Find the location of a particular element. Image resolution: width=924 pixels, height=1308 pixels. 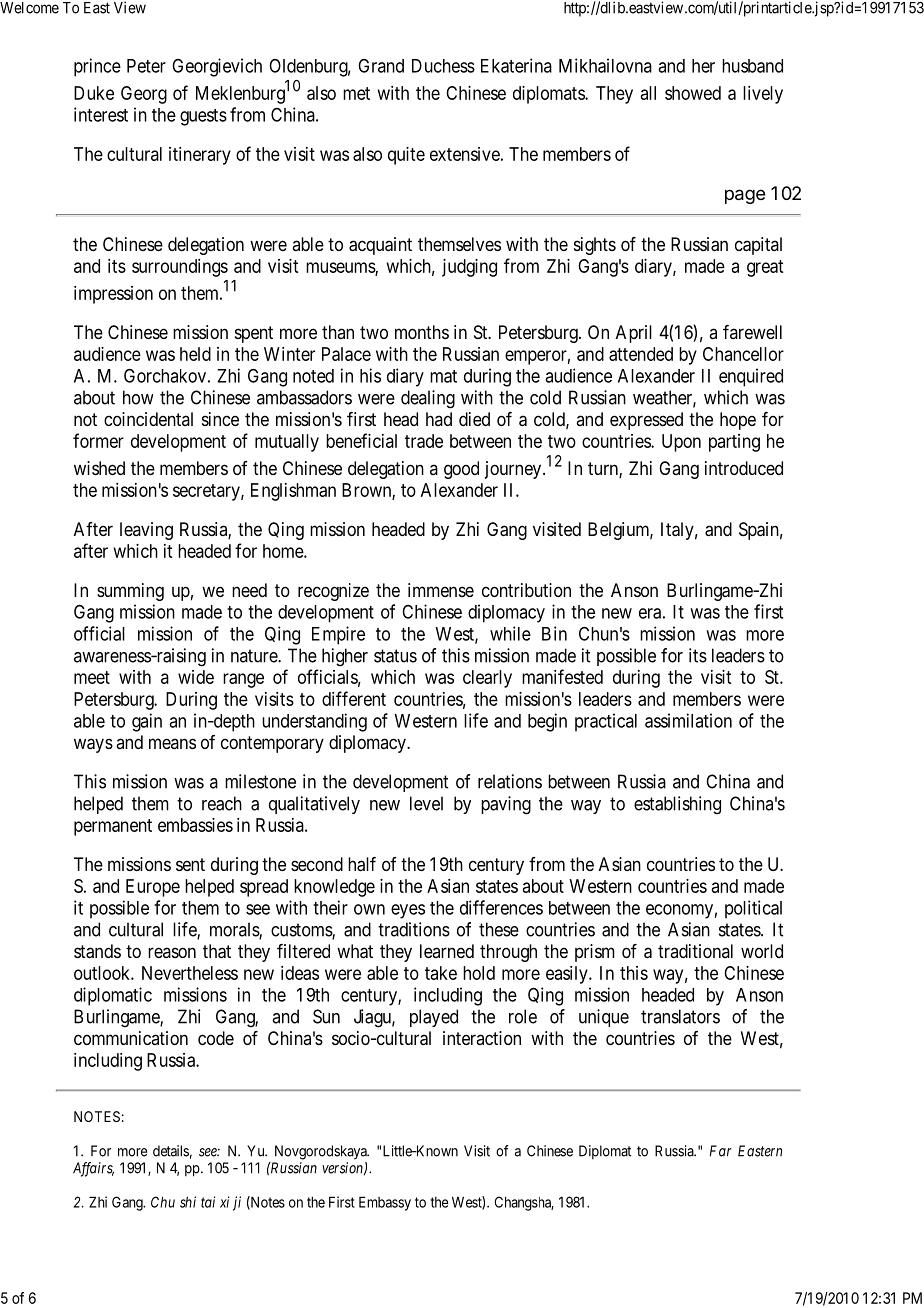

Grand is located at coordinates (381, 66).
